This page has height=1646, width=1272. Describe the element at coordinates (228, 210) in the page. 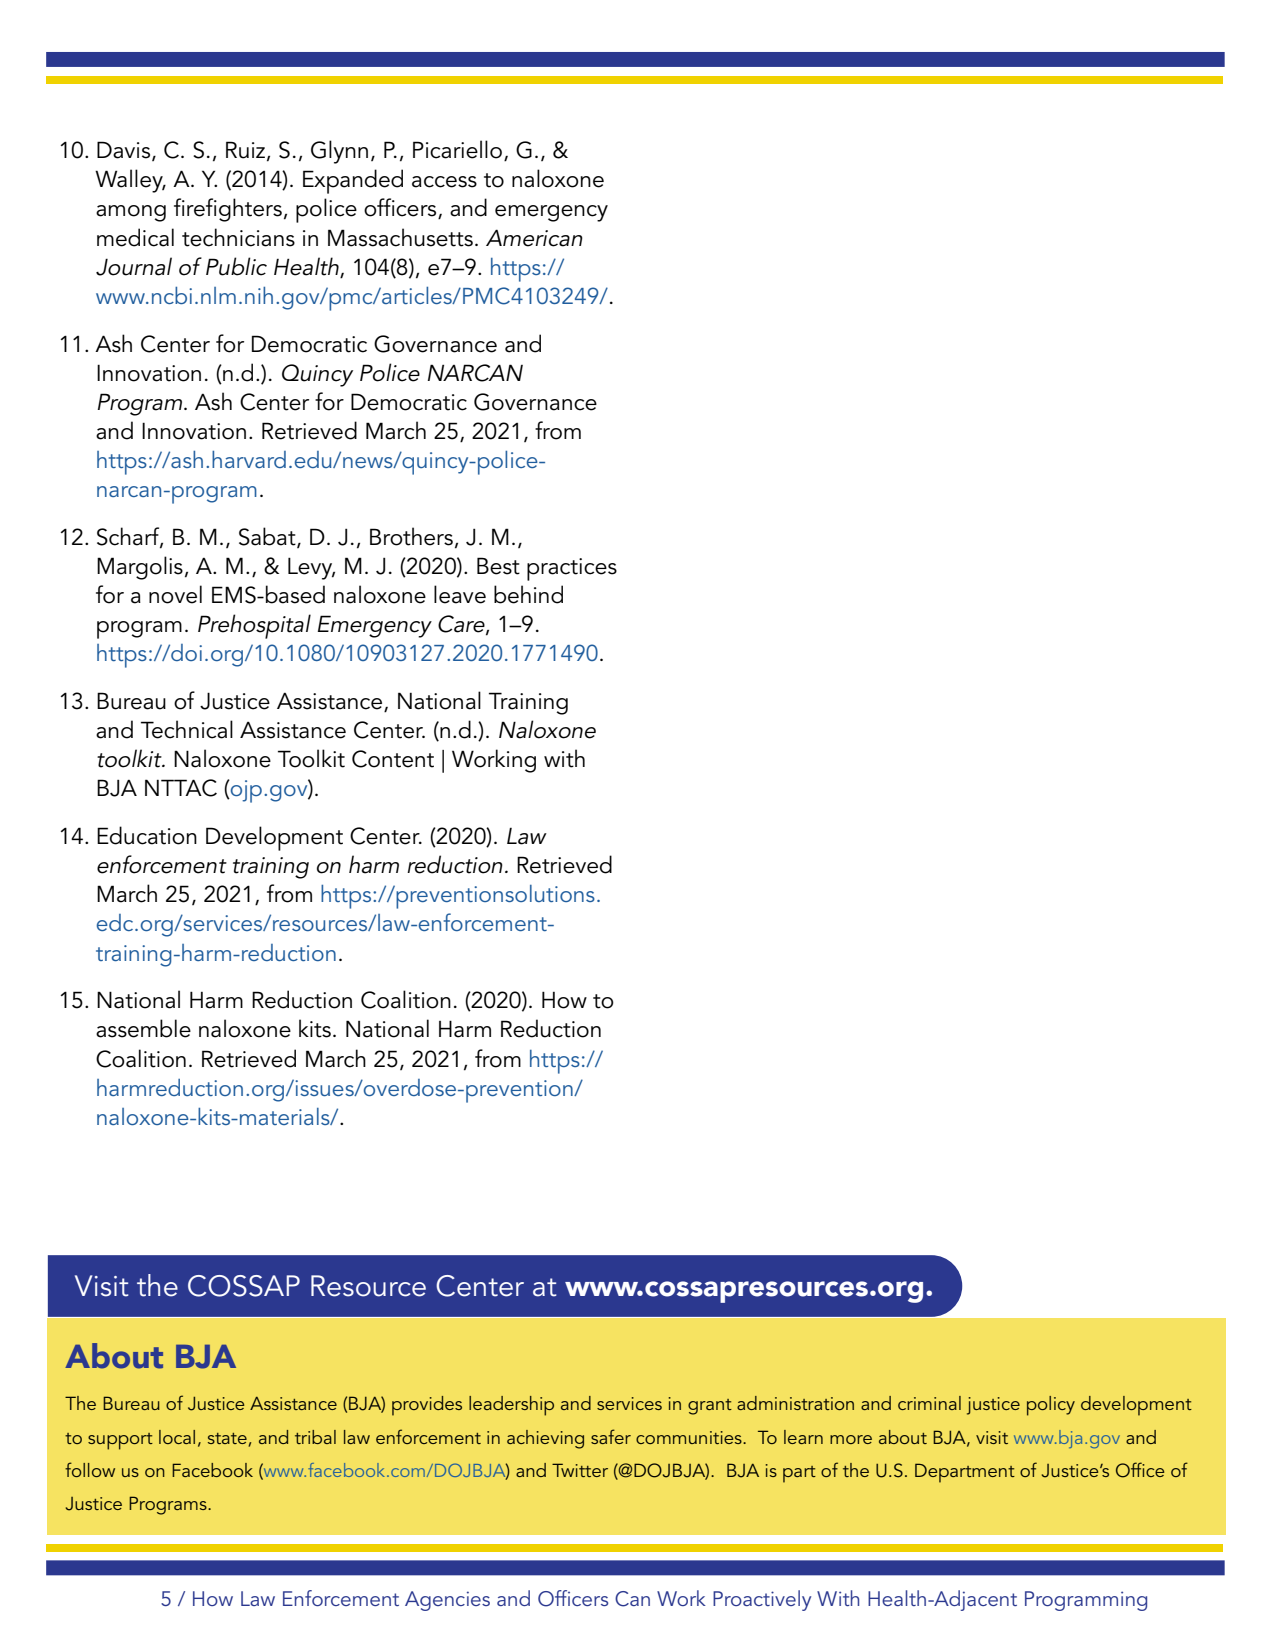

I see `firefighters` at that location.
